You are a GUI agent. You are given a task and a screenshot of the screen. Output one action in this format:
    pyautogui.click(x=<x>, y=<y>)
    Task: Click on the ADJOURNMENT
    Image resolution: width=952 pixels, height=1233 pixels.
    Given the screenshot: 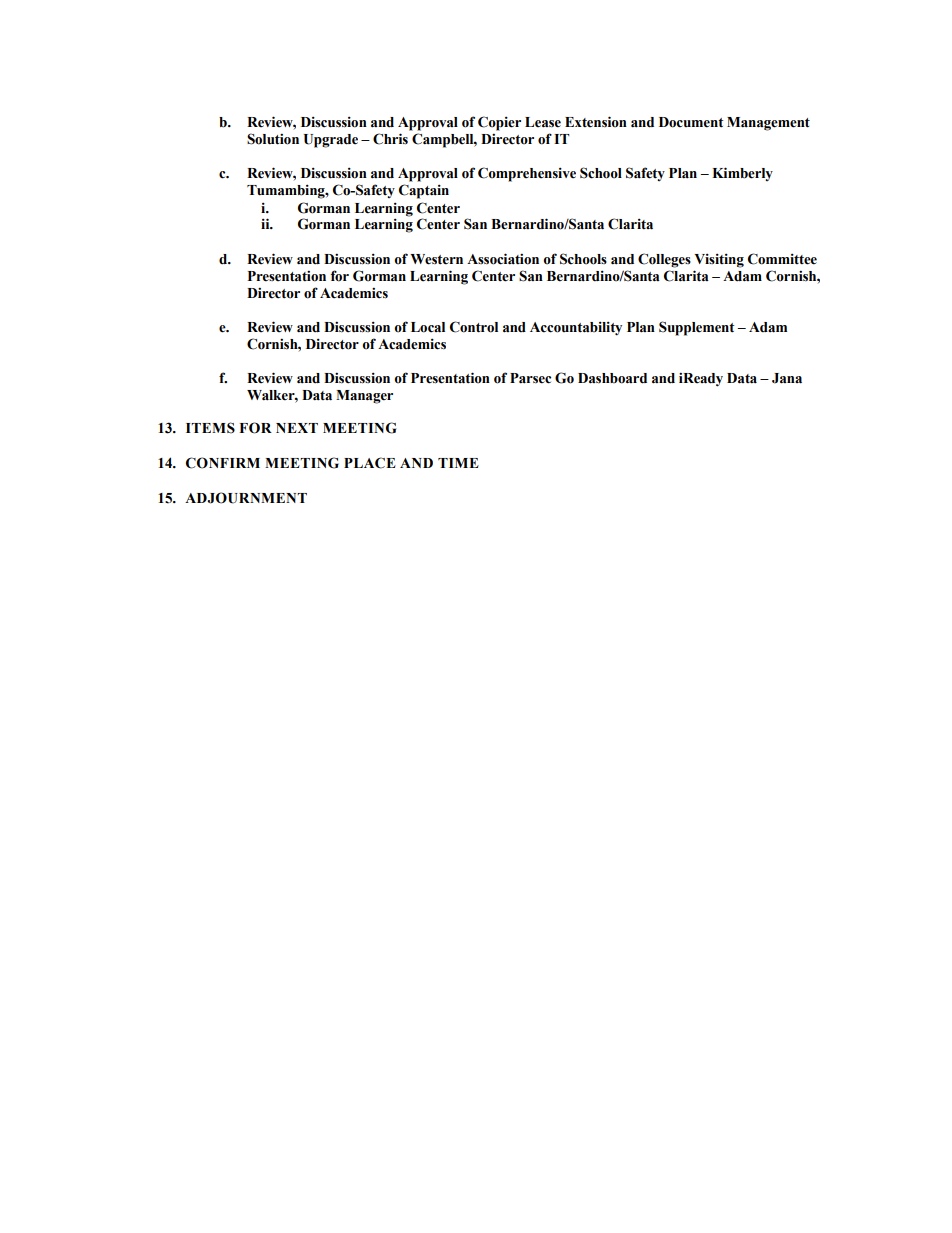 What is the action you would take?
    pyautogui.click(x=246, y=498)
